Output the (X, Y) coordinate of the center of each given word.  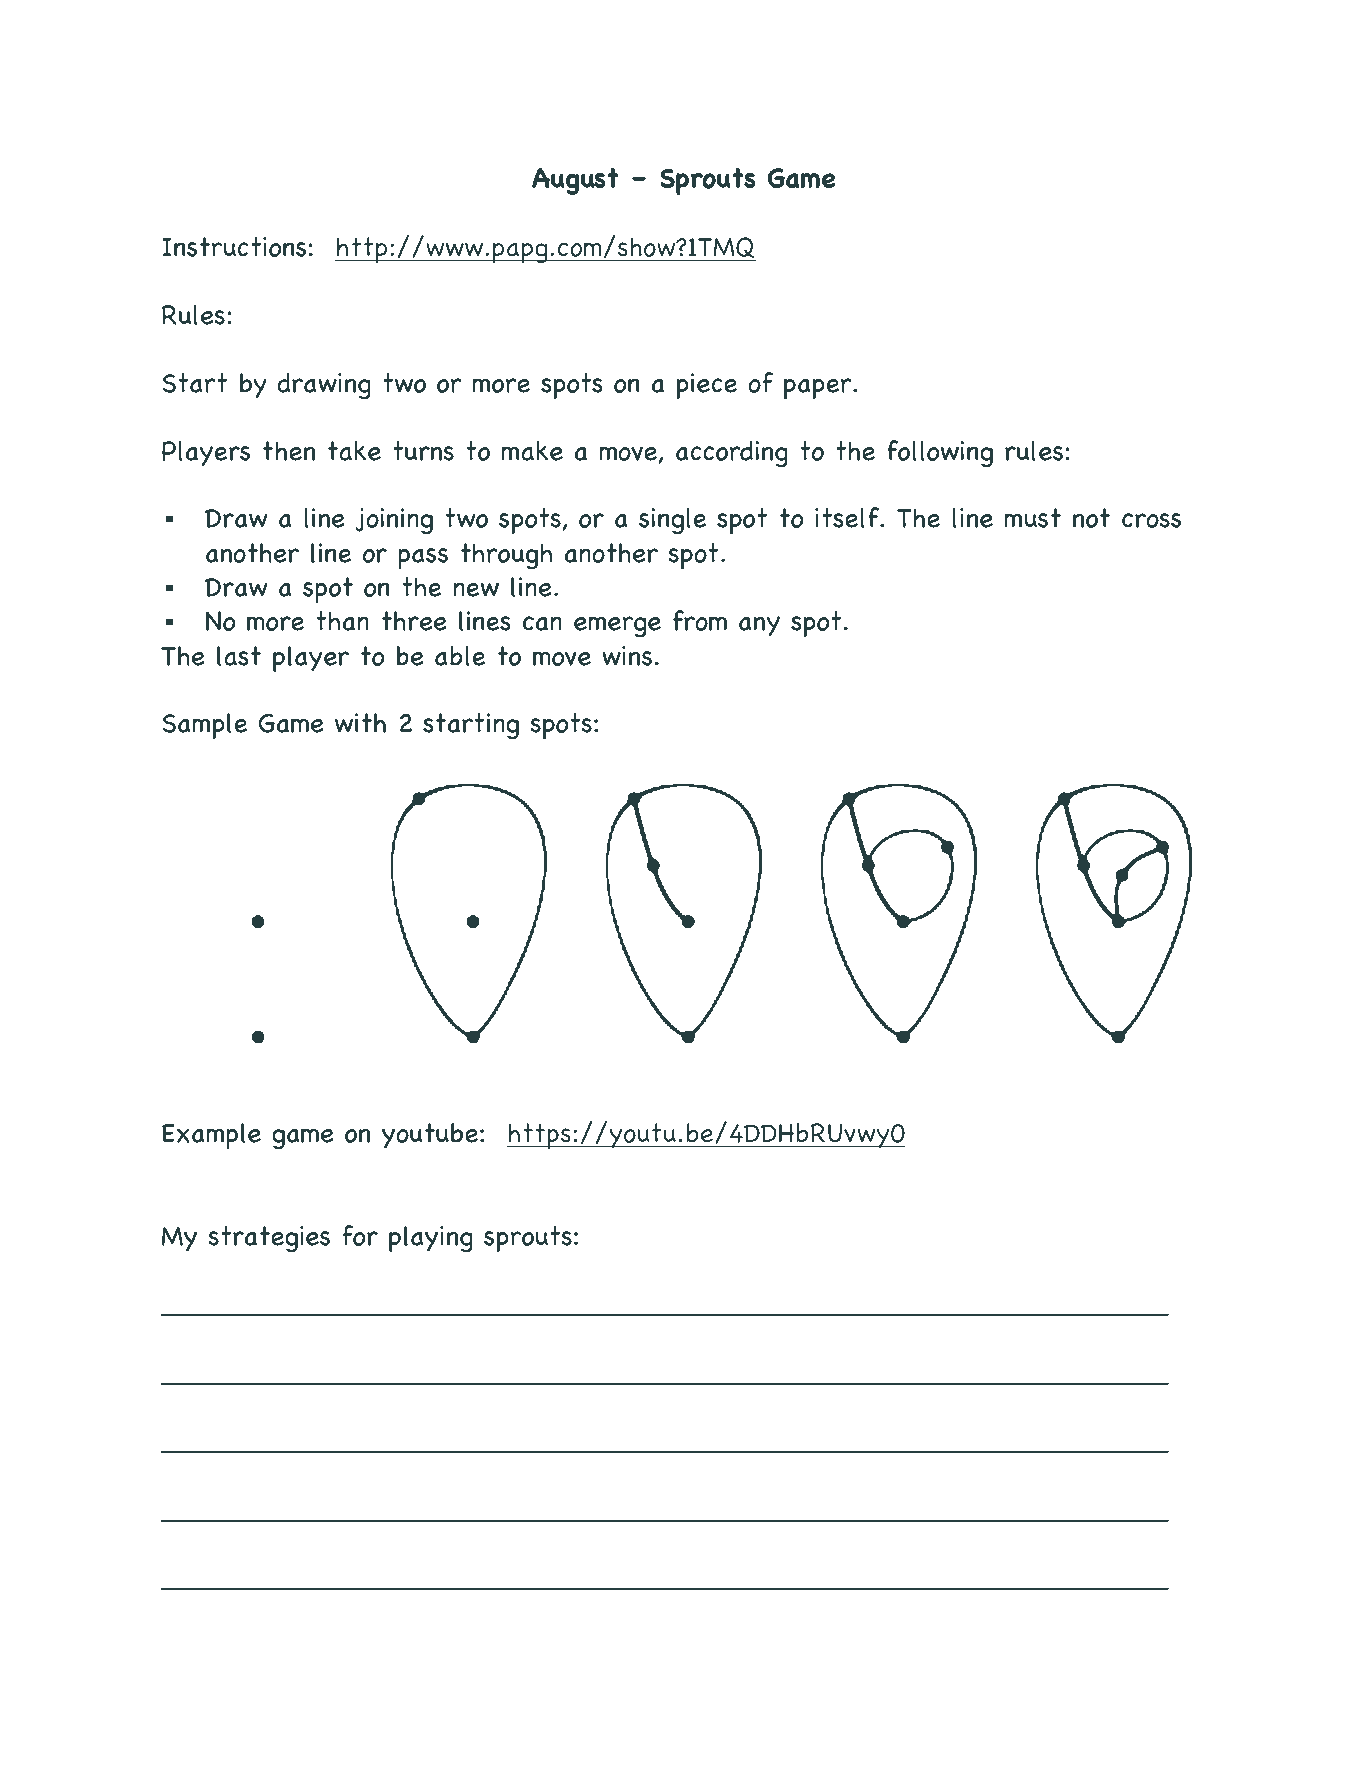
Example (211, 1136)
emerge (617, 627)
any (759, 626)
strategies (269, 1239)
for (360, 1235)
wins (627, 656)
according (732, 454)
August (575, 181)
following (940, 454)
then (289, 451)
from (700, 620)
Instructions (234, 247)
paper (819, 389)
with (360, 723)
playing (431, 1239)
